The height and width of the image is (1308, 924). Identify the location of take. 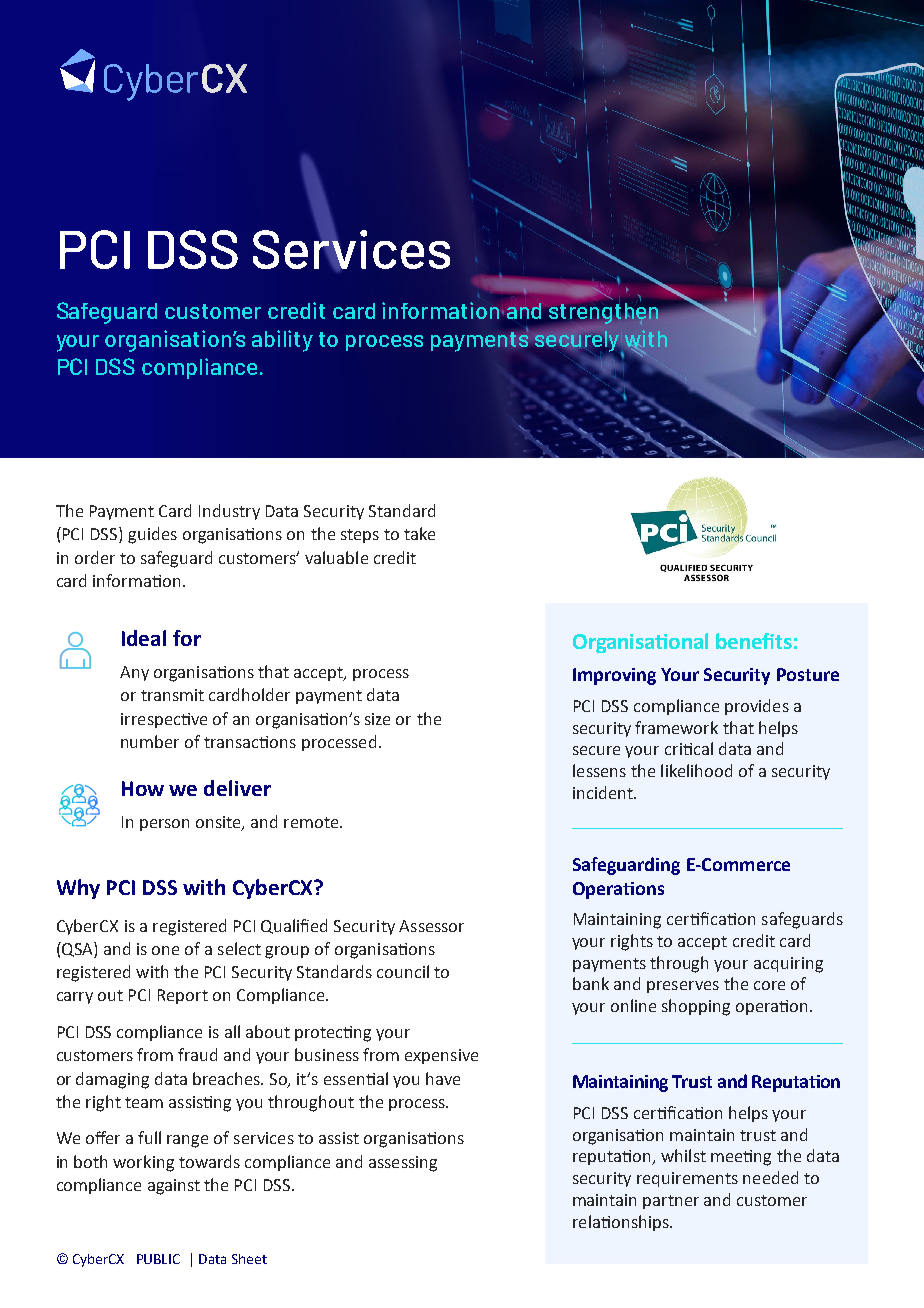
(419, 533).
